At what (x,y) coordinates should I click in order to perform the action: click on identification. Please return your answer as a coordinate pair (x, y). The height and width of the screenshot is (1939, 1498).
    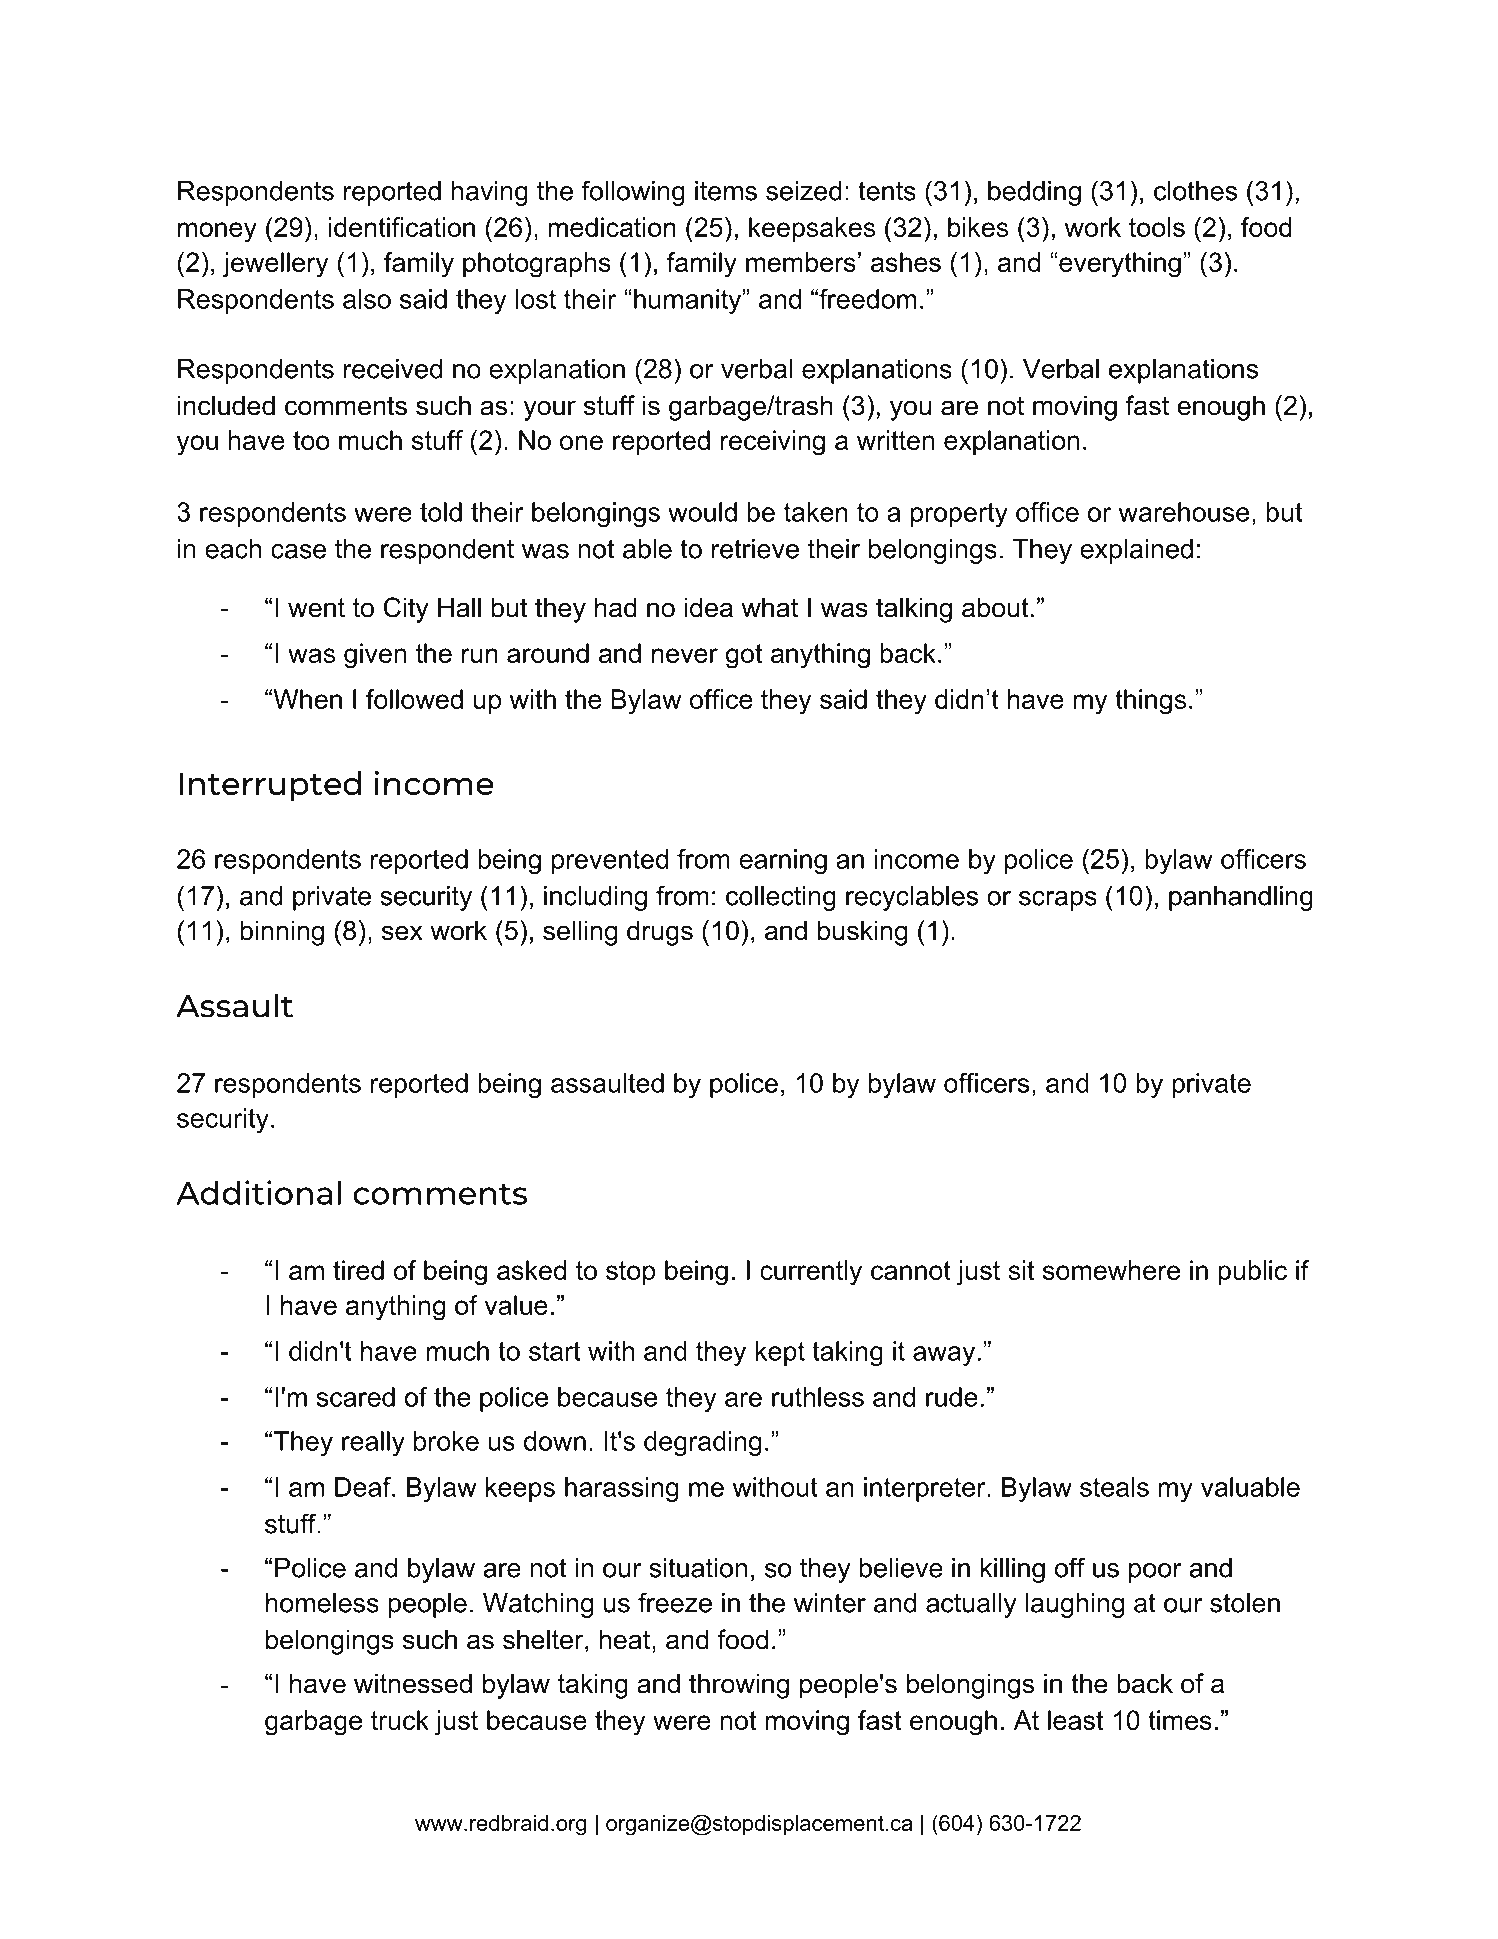
    Looking at the image, I should click on (402, 227).
